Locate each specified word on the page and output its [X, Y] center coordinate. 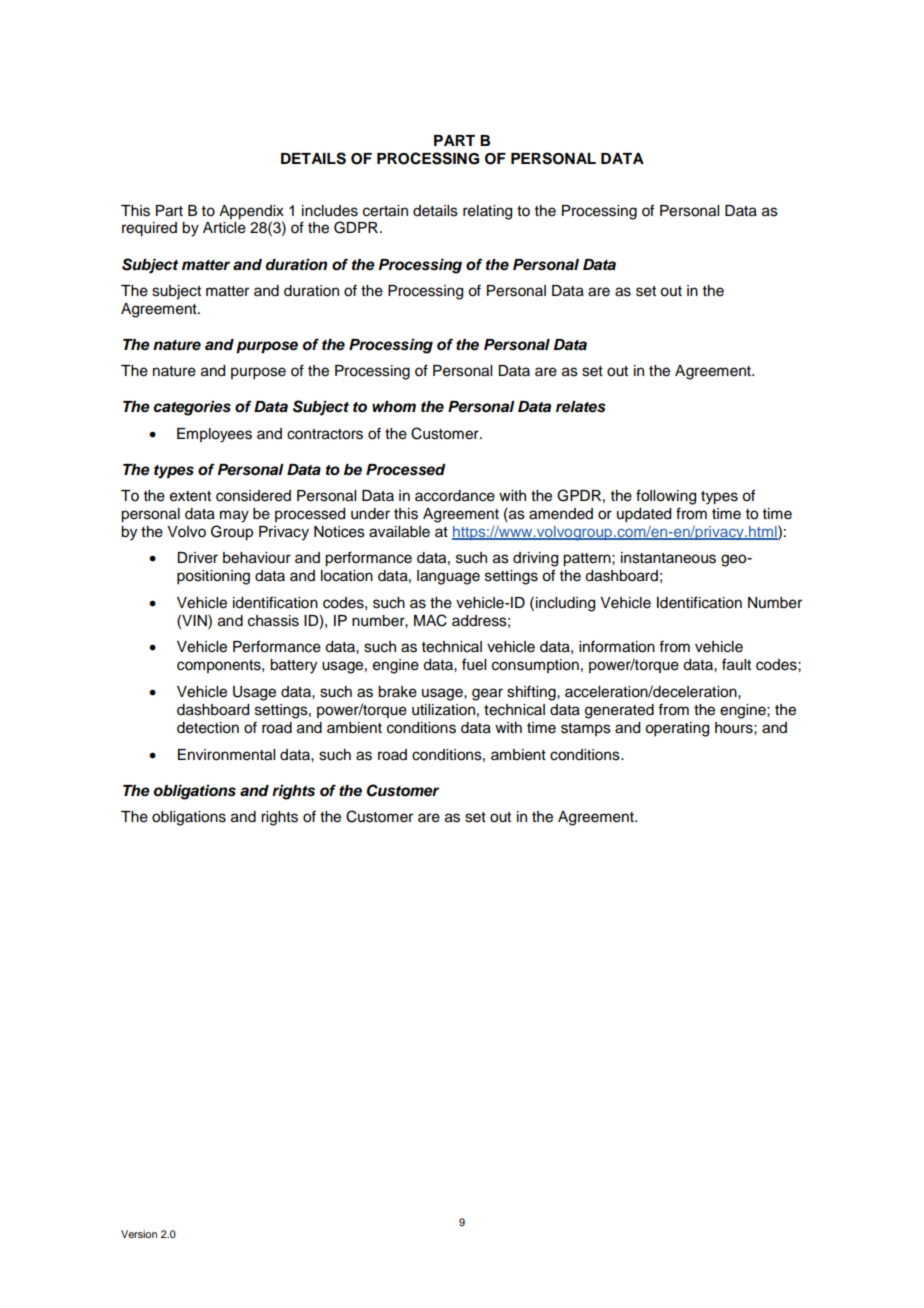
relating [487, 212]
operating [677, 729]
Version [139, 1234]
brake [397, 692]
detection [208, 728]
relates [581, 407]
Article [224, 228]
